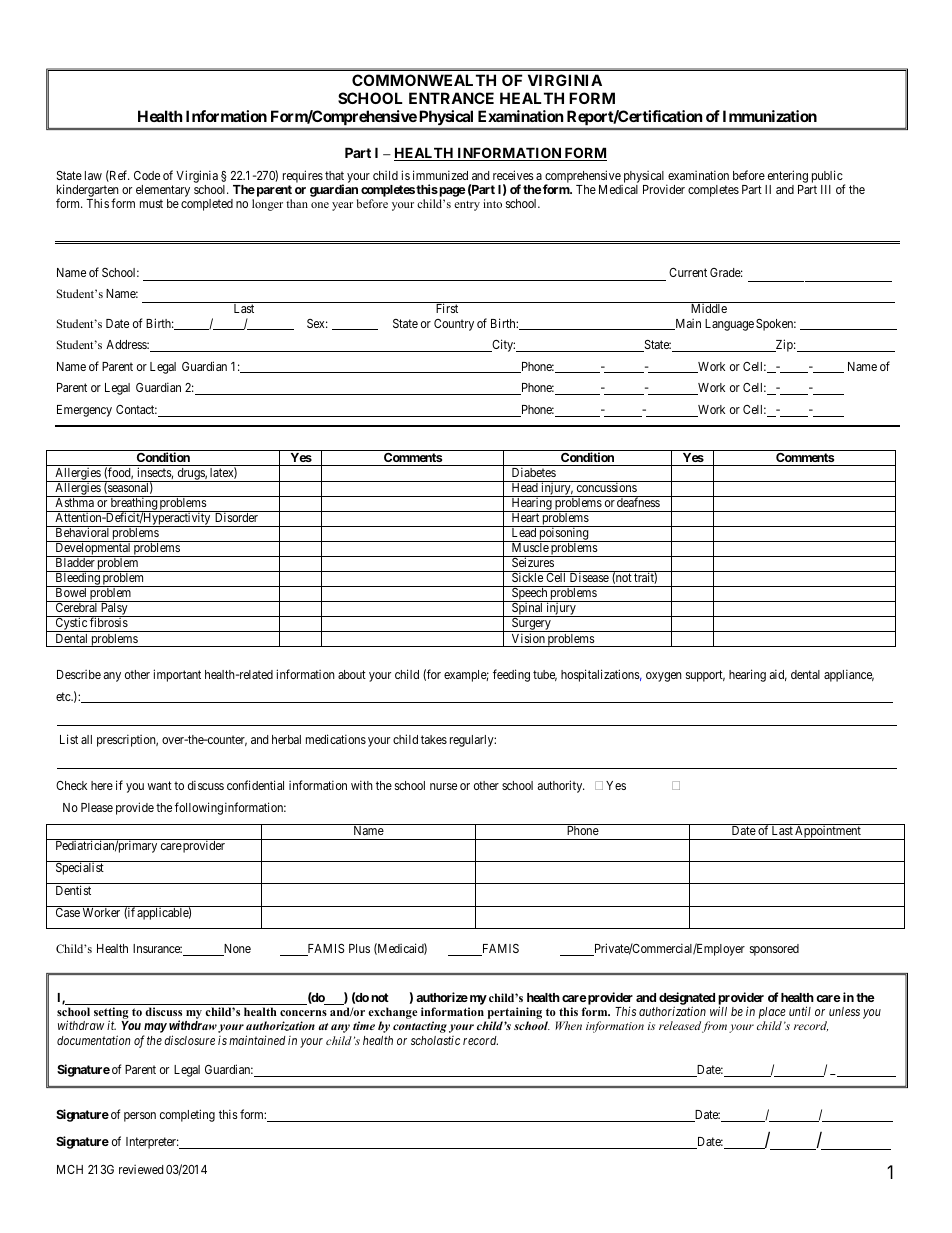 Image resolution: width=952 pixels, height=1233 pixels. I want to click on nurse, so click(443, 786).
